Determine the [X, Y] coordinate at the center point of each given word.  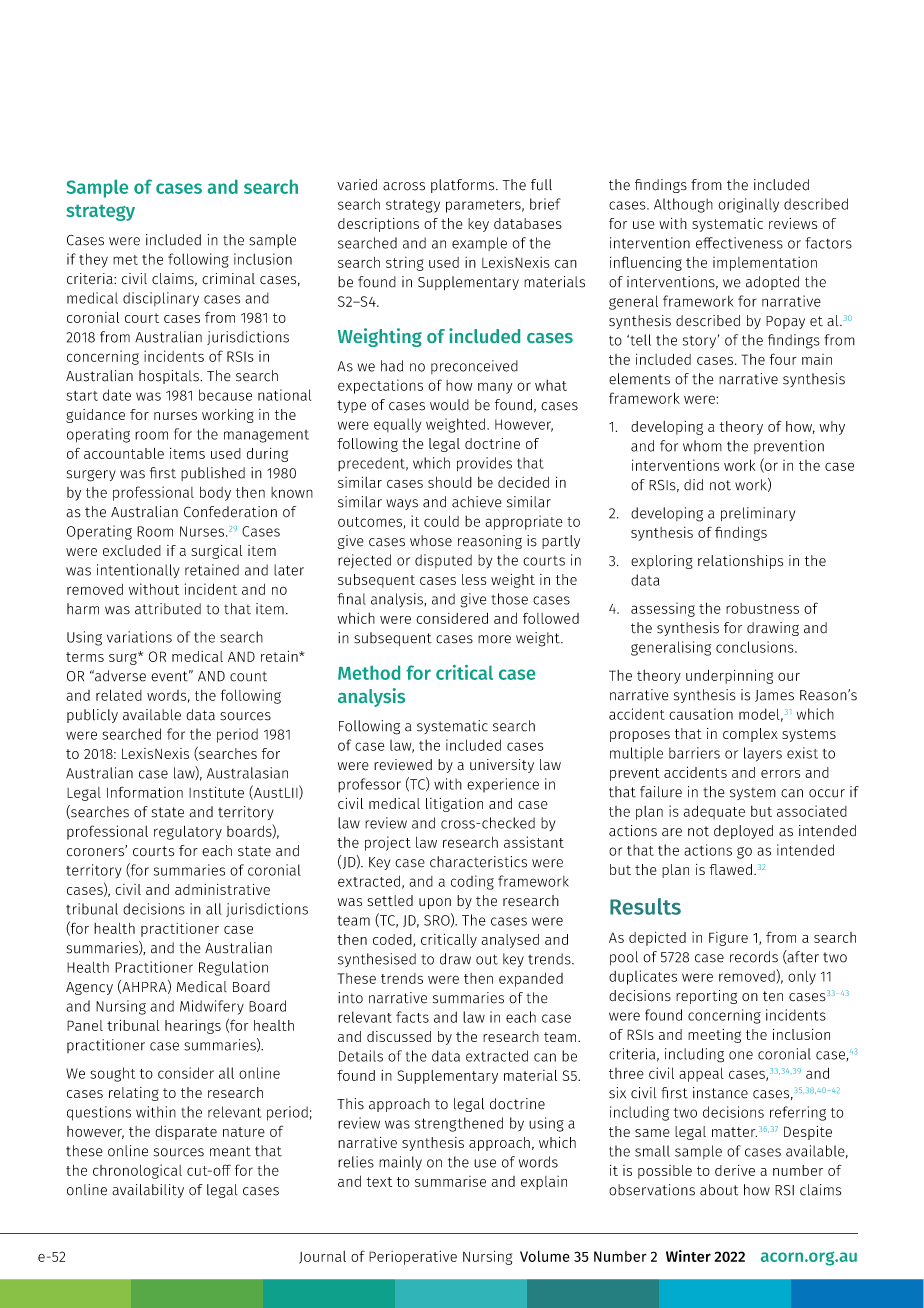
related [119, 695]
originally [748, 205]
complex [750, 735]
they [93, 260]
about [719, 1190]
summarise [450, 1181]
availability [148, 1191]
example [479, 244]
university [502, 766]
